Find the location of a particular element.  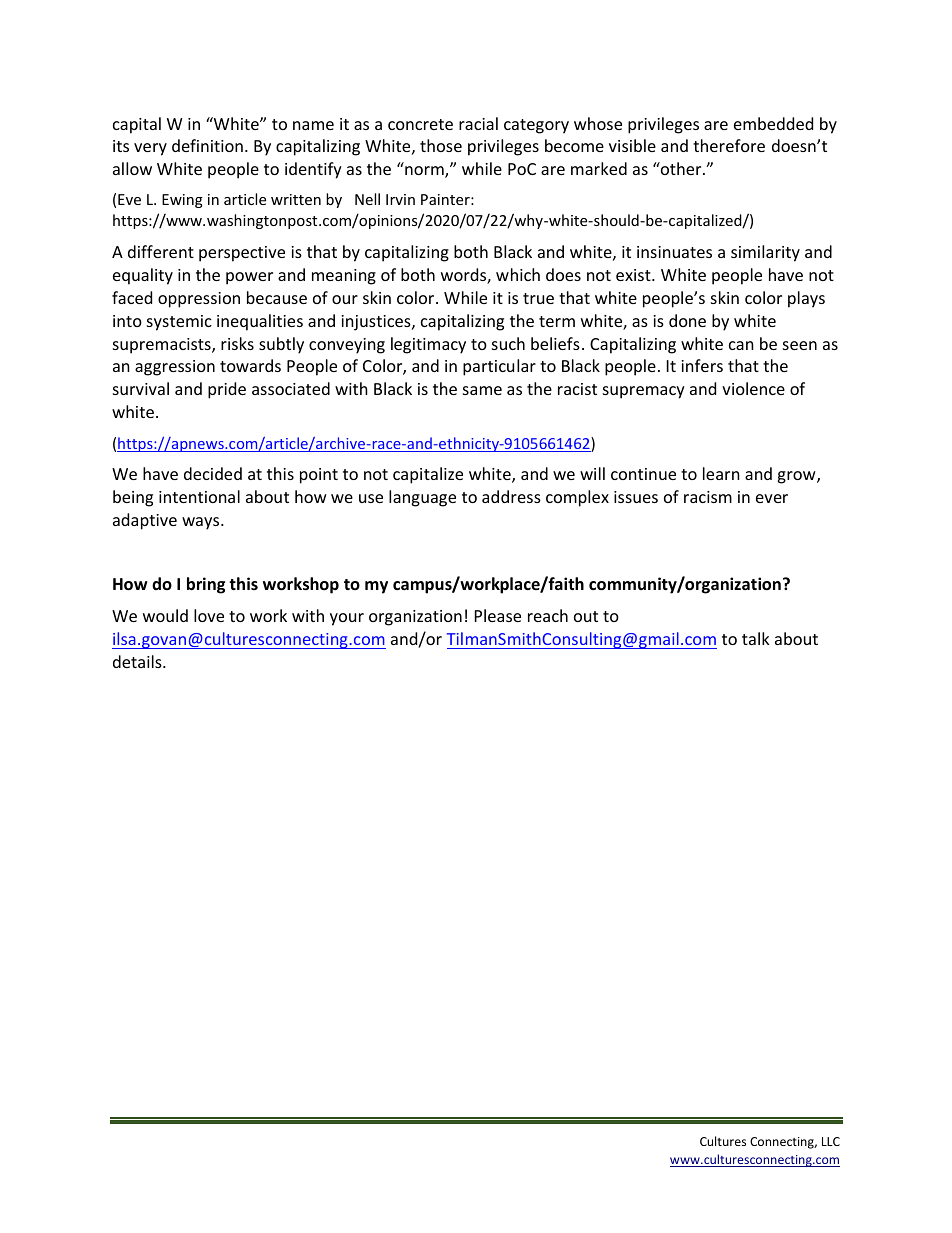

details is located at coordinates (138, 661).
